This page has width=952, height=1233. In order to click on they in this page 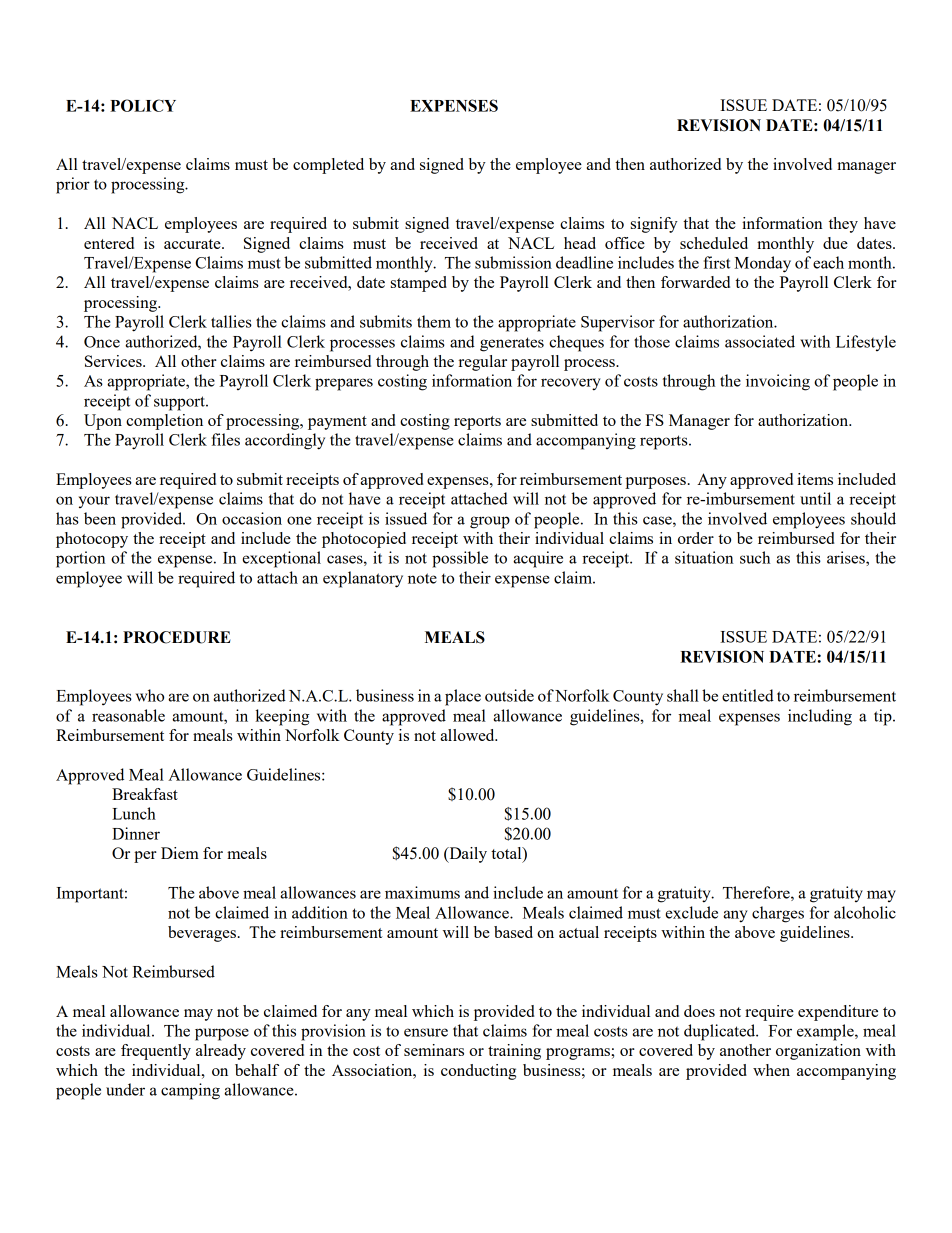, I will do `click(843, 225)`.
